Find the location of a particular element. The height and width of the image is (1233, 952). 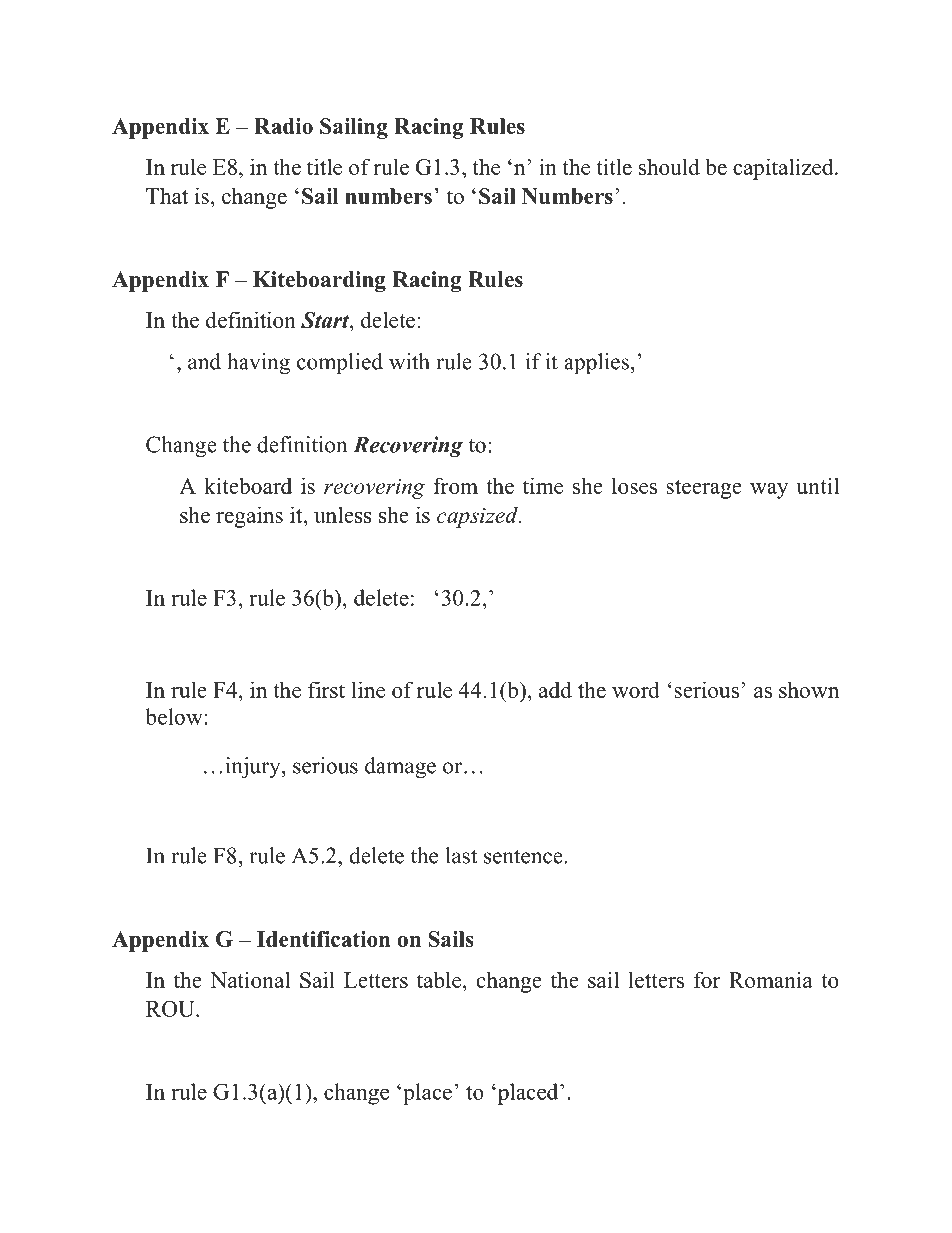

table is located at coordinates (440, 979).
